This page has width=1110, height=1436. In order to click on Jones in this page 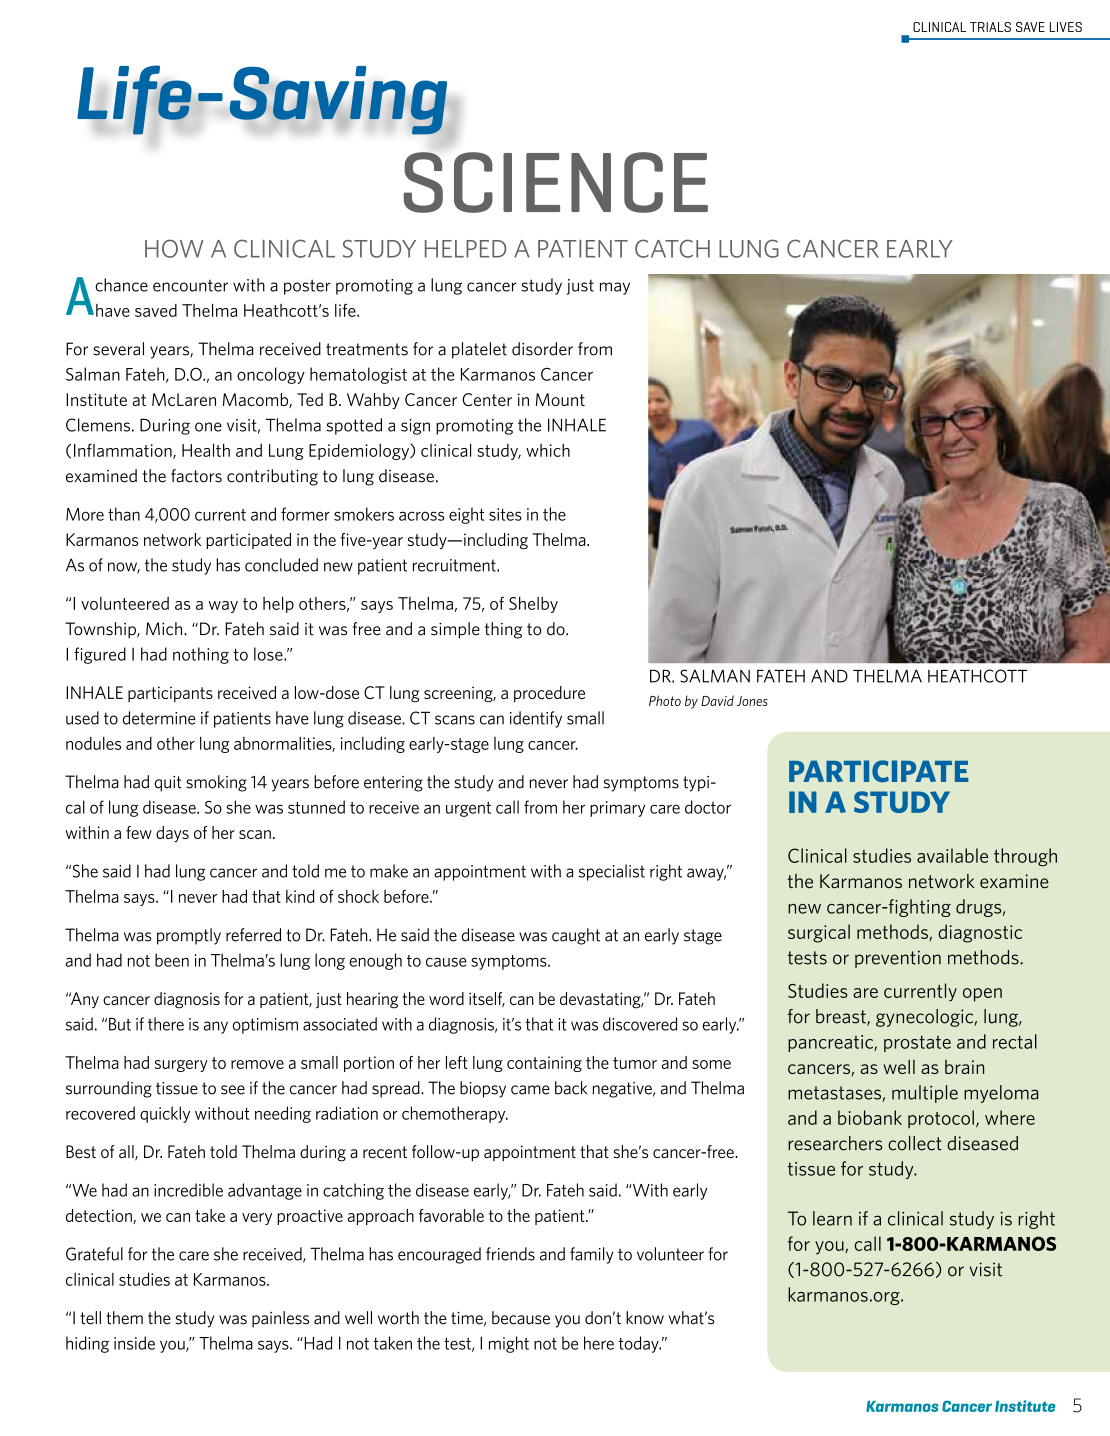, I will do `click(752, 701)`.
